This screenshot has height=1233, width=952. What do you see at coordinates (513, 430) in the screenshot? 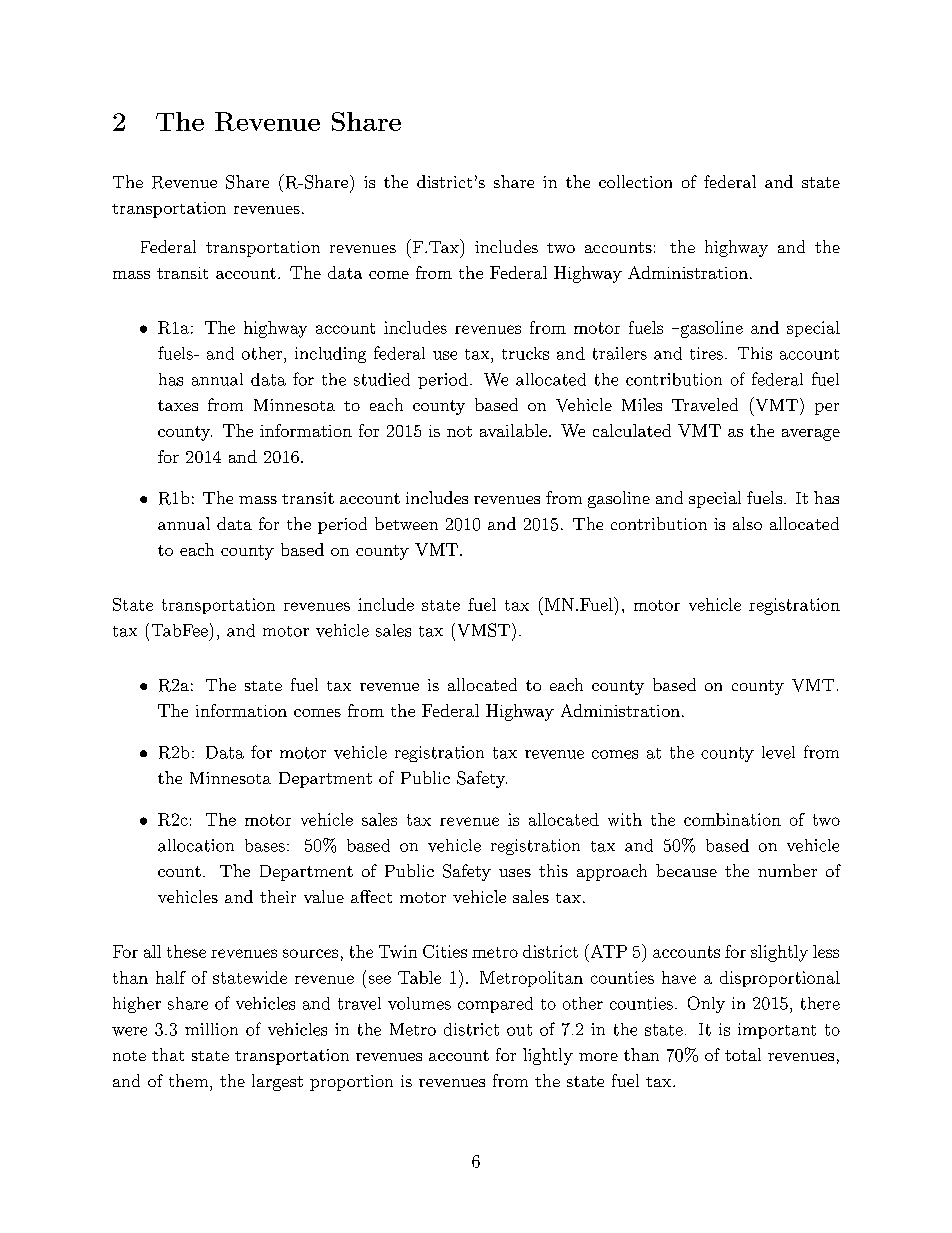
I see `available` at bounding box center [513, 430].
